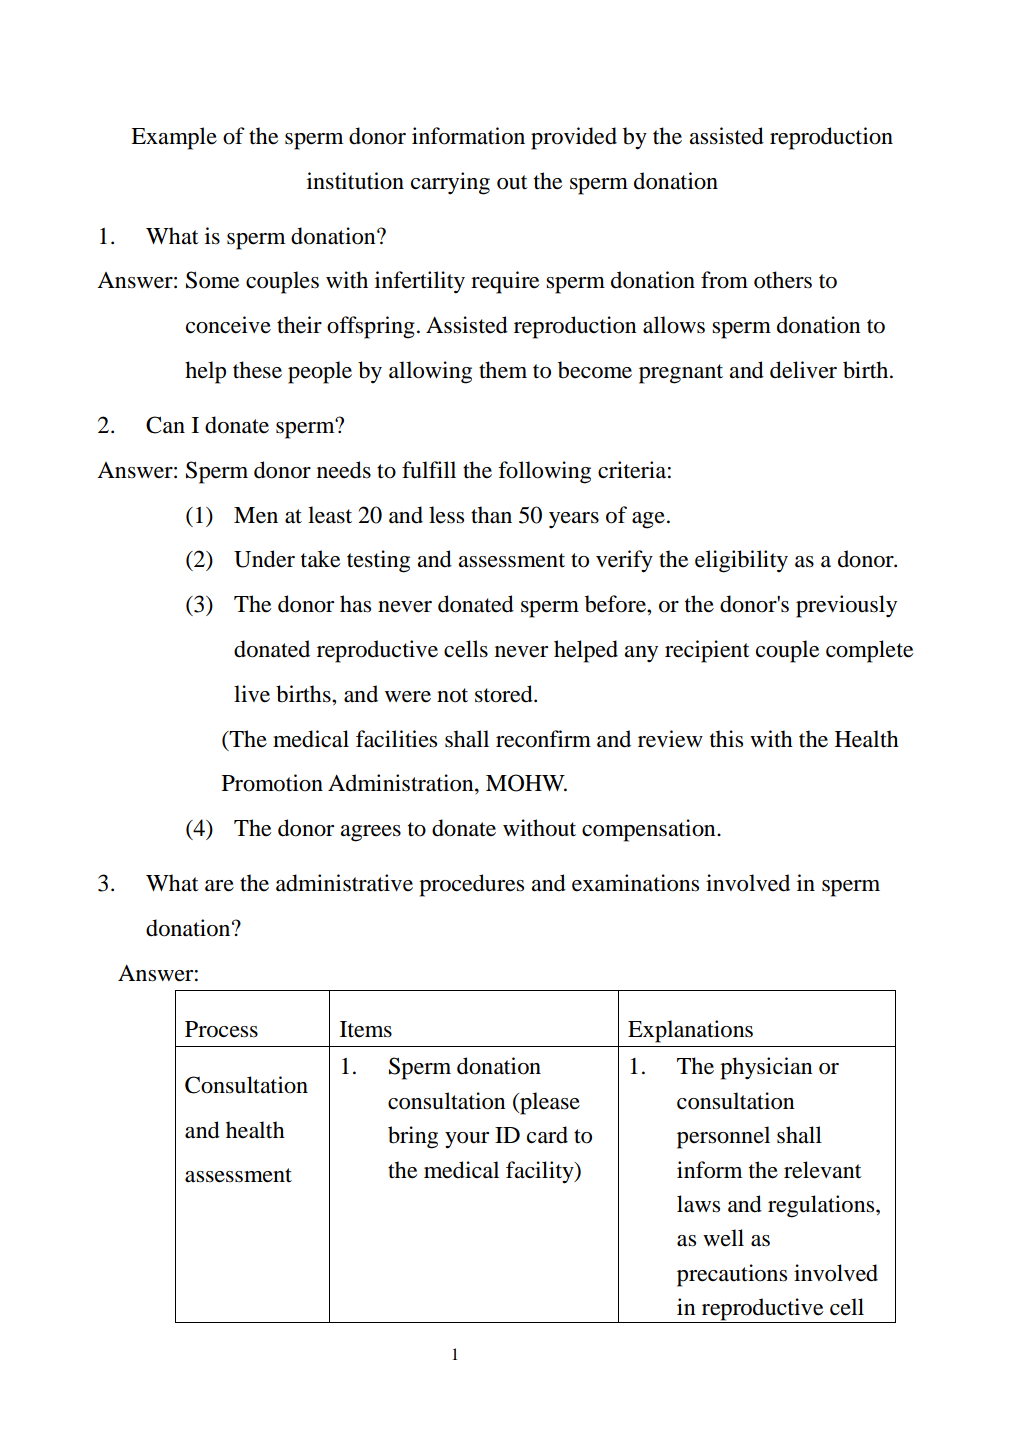 This screenshot has height=1450, width=1025. Describe the element at coordinates (174, 138) in the screenshot. I see `Example` at that location.
